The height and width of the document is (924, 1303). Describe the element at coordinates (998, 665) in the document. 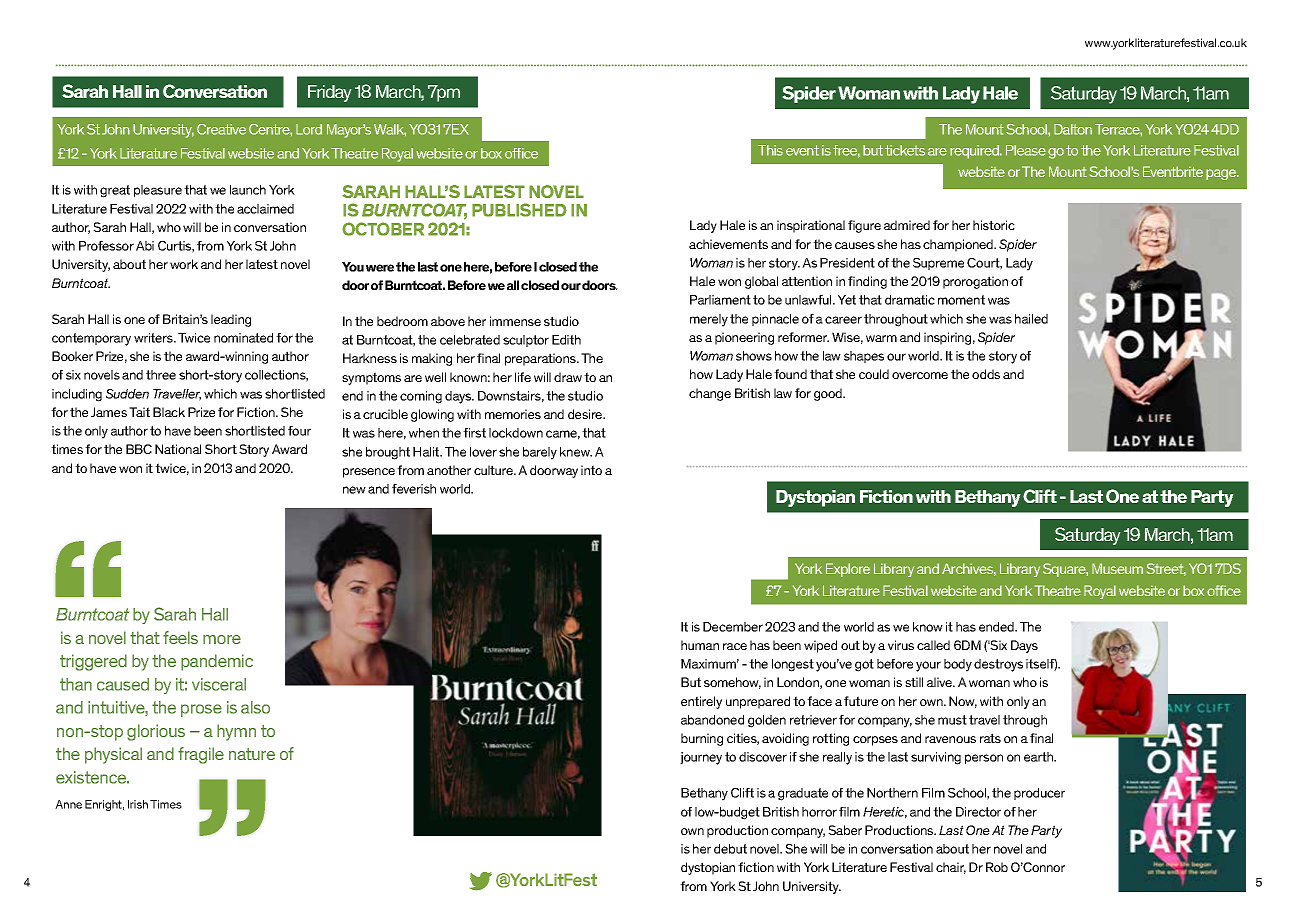

I see `destroys` at that location.
